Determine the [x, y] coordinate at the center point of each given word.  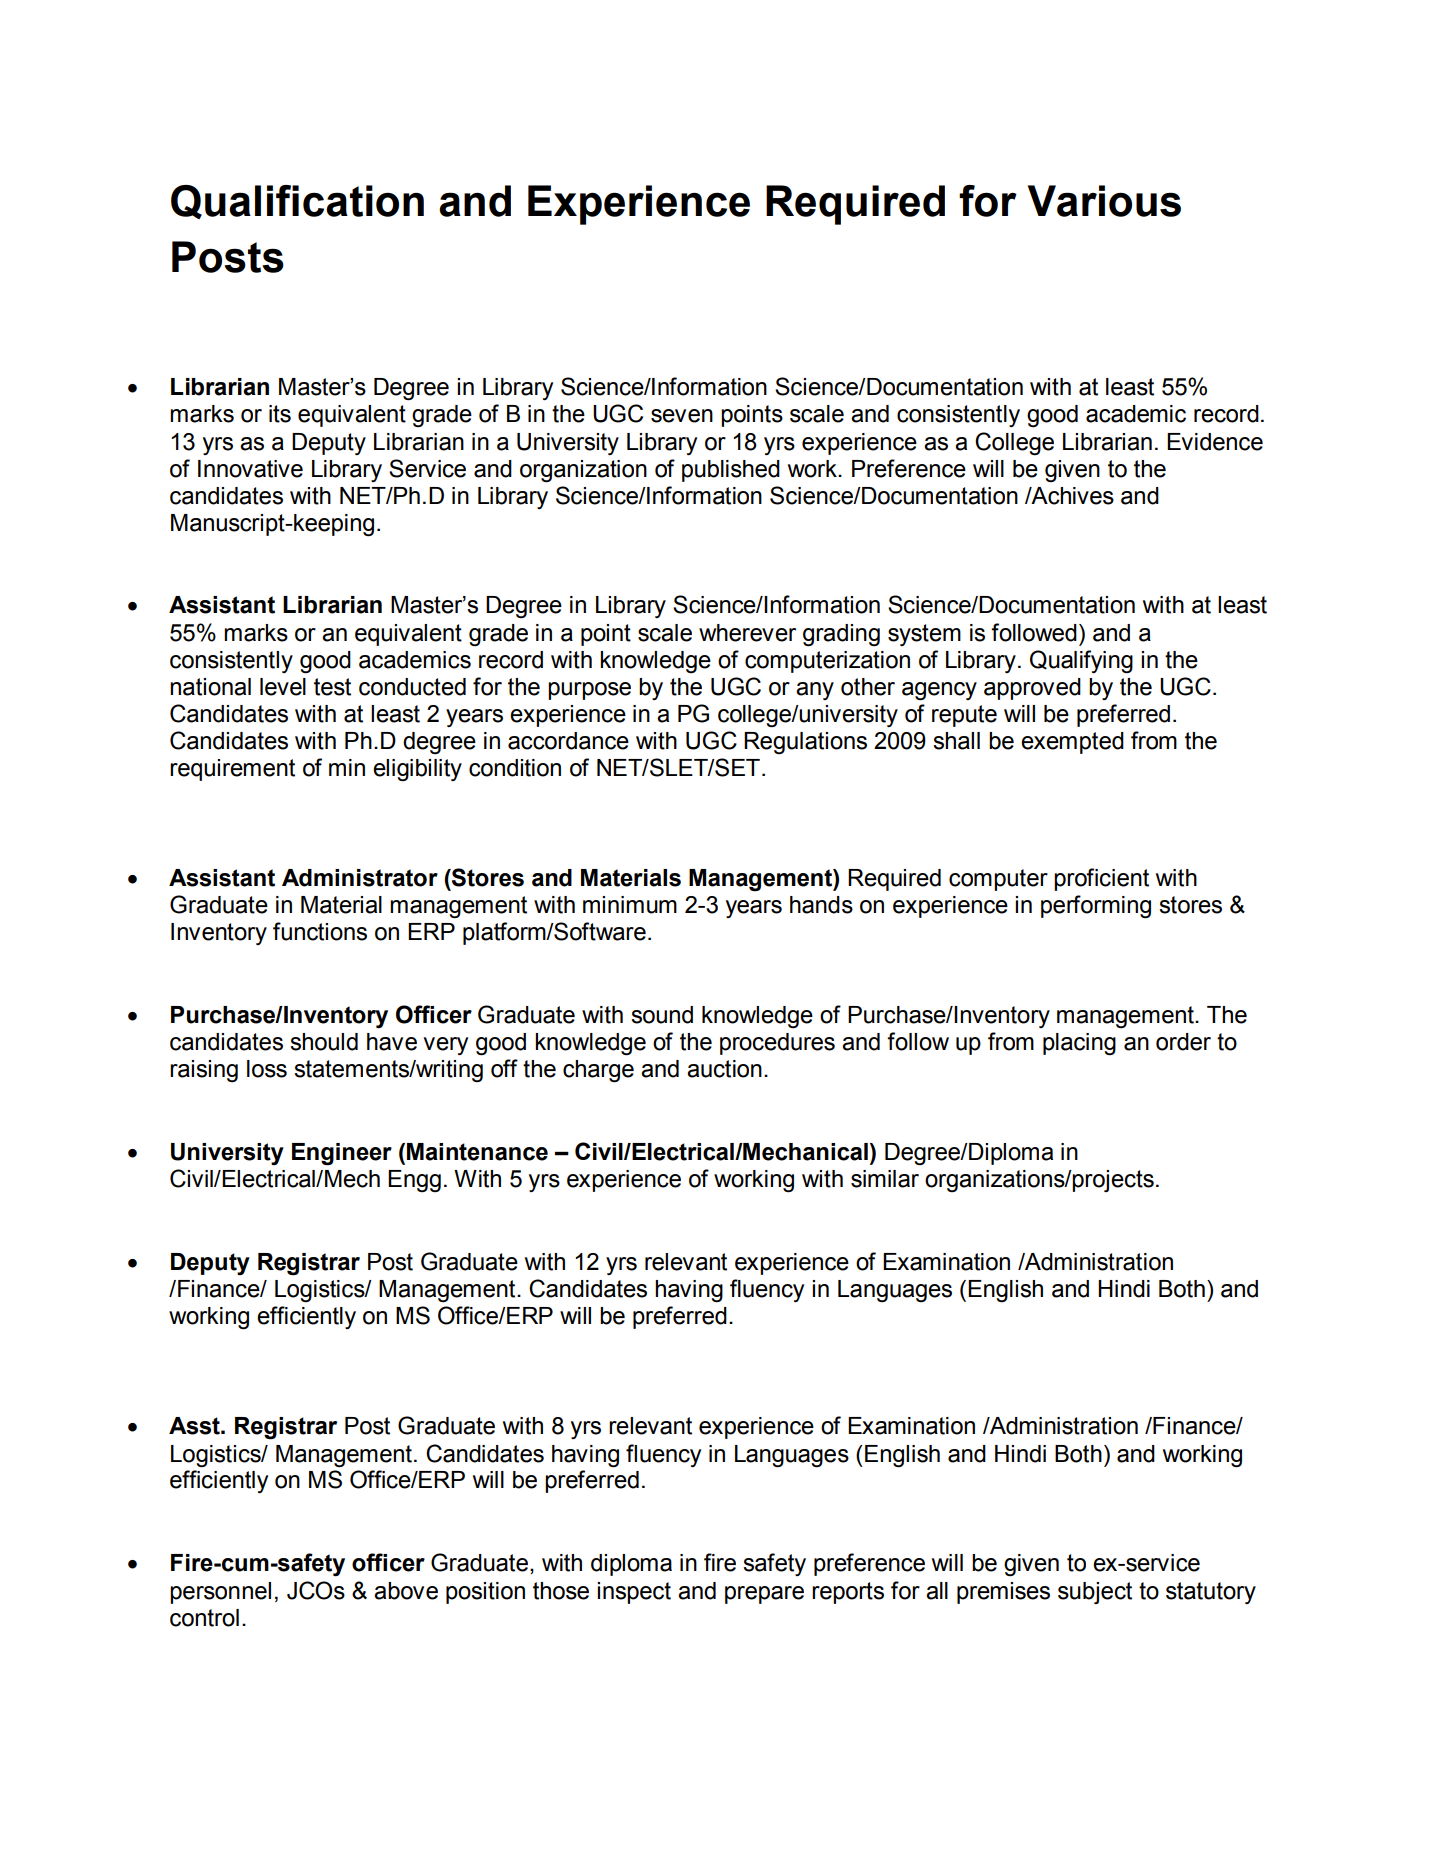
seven [682, 416]
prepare [764, 1595]
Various [1104, 201]
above [406, 1591]
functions [320, 931]
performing [1096, 907]
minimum [630, 905]
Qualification [297, 202]
